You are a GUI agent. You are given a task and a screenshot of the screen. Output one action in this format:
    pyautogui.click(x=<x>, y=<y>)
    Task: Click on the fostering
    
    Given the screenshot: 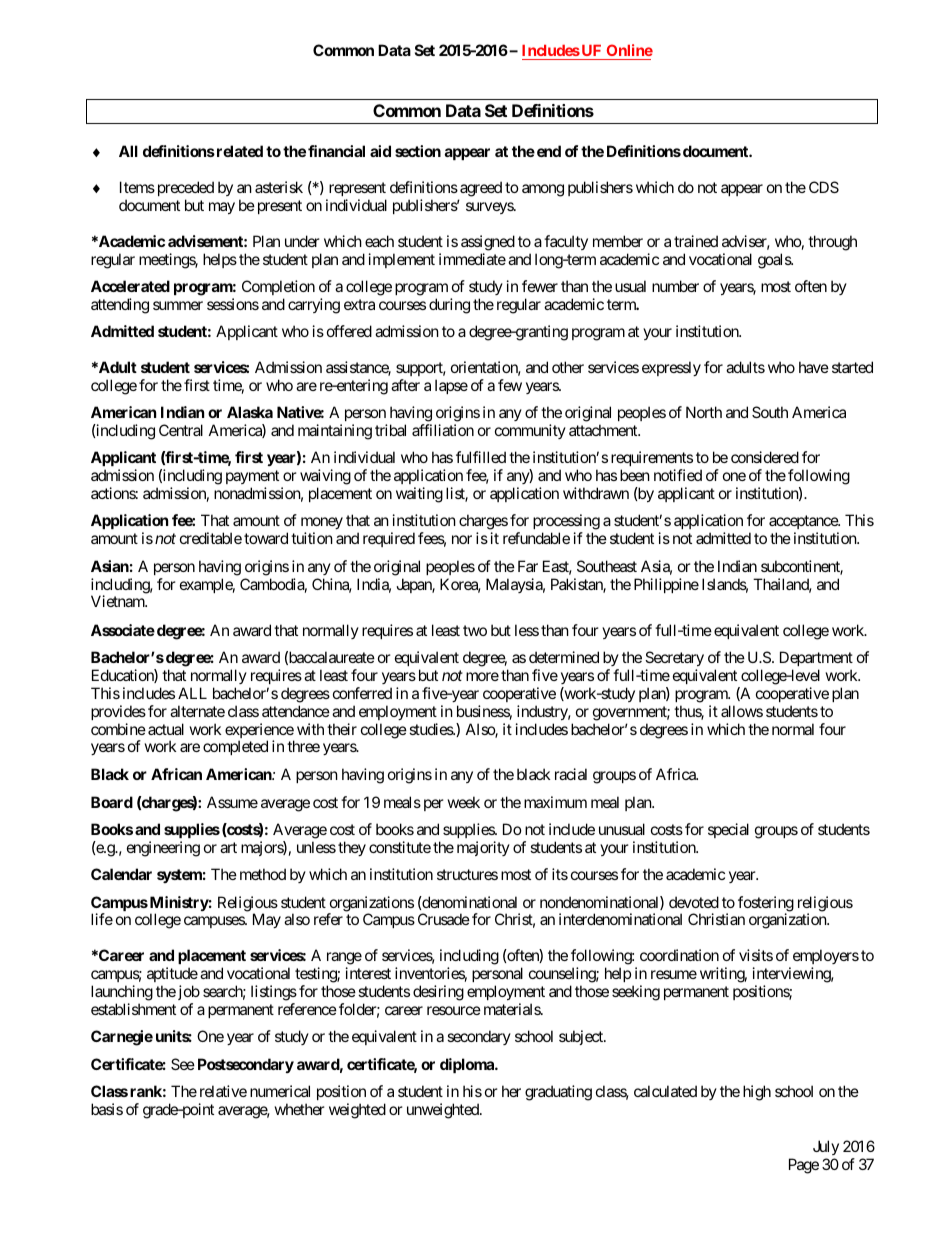 What is the action you would take?
    pyautogui.click(x=766, y=905)
